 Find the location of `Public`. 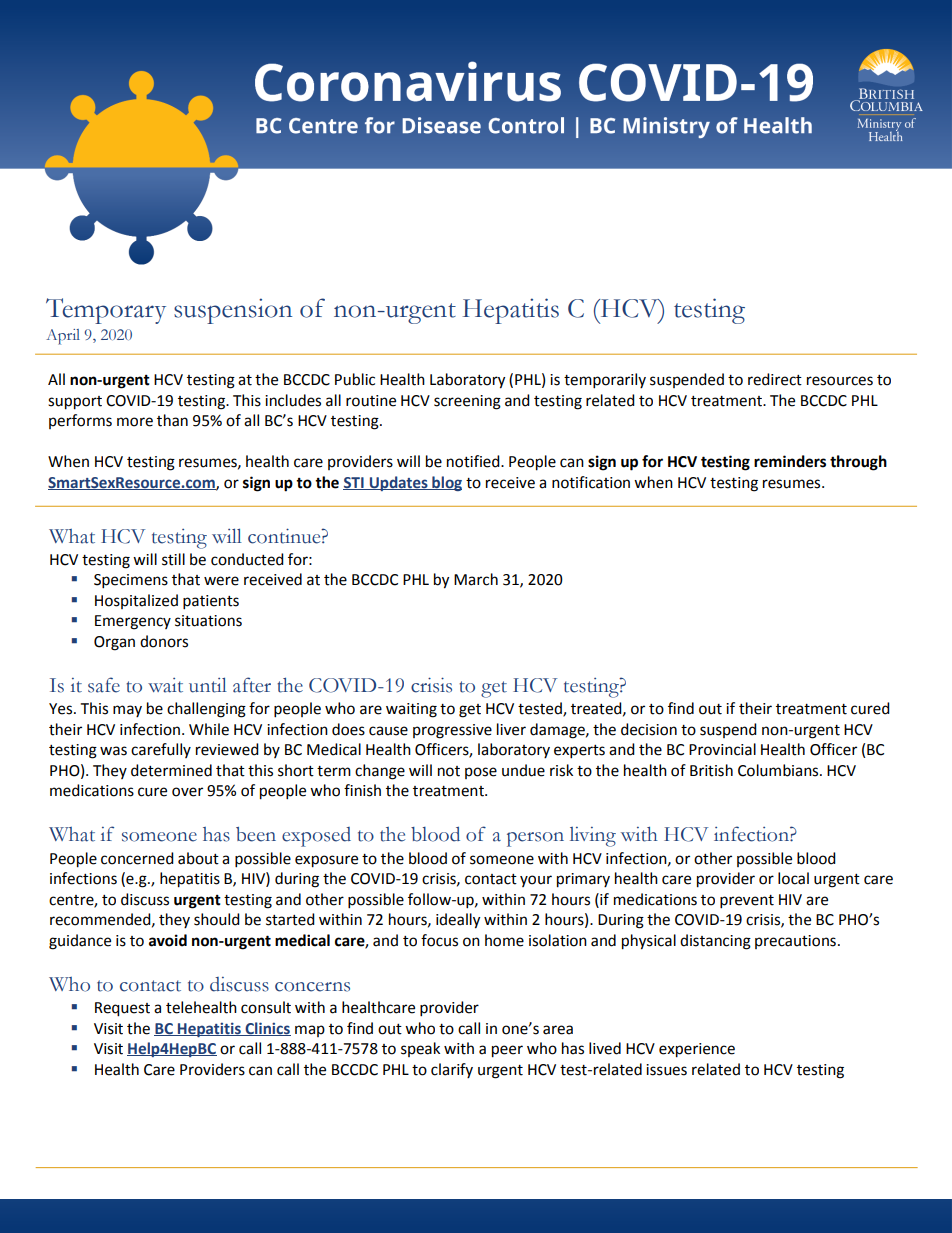

Public is located at coordinates (355, 379).
